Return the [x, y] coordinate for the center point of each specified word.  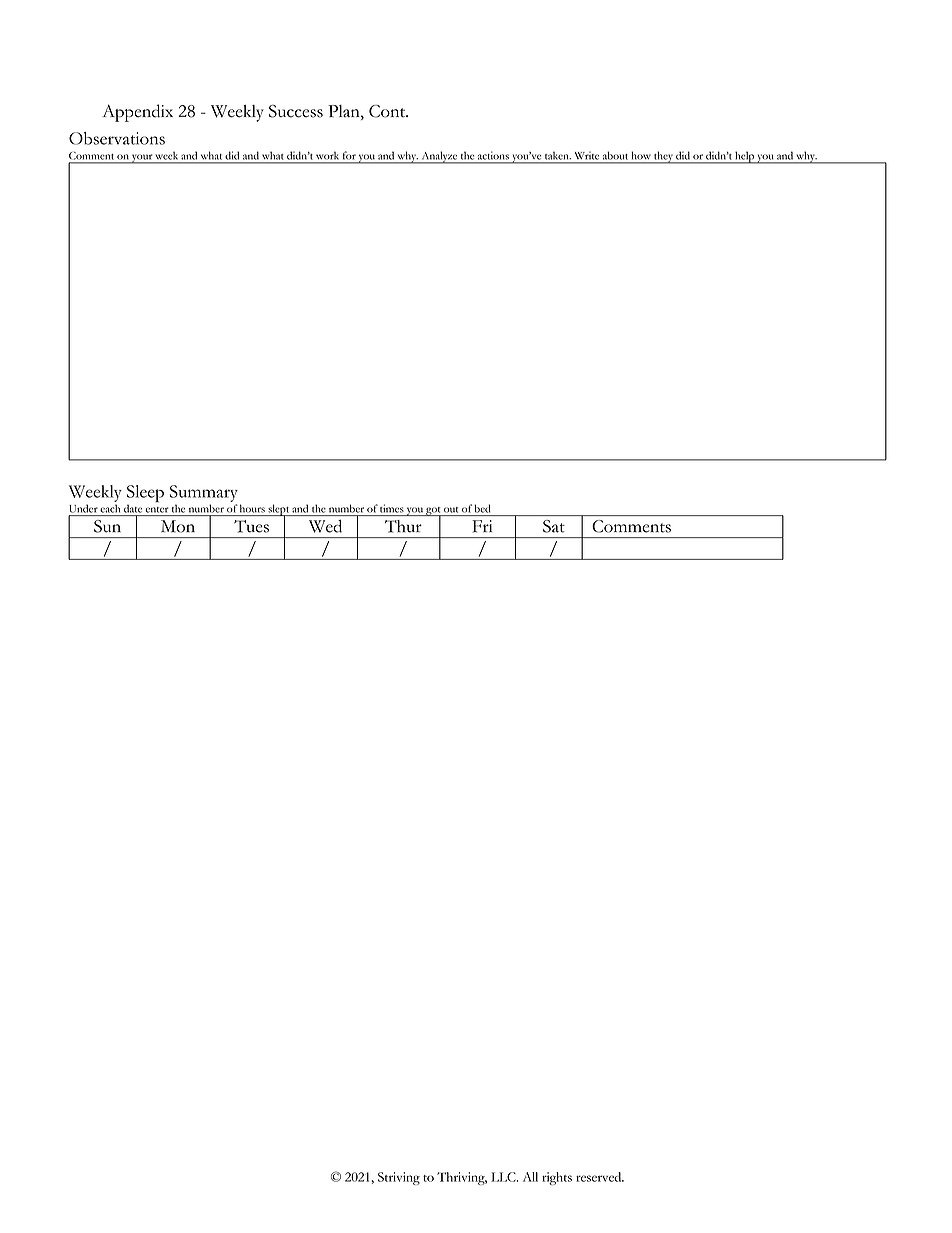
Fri [482, 526]
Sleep [145, 495]
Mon [178, 526]
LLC [504, 1177]
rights [557, 1178]
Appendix [137, 113]
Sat [554, 526]
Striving [399, 1178]
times [392, 508]
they [663, 157]
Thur [403, 526]
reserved [600, 1177]
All [530, 1177]
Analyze [439, 157]
